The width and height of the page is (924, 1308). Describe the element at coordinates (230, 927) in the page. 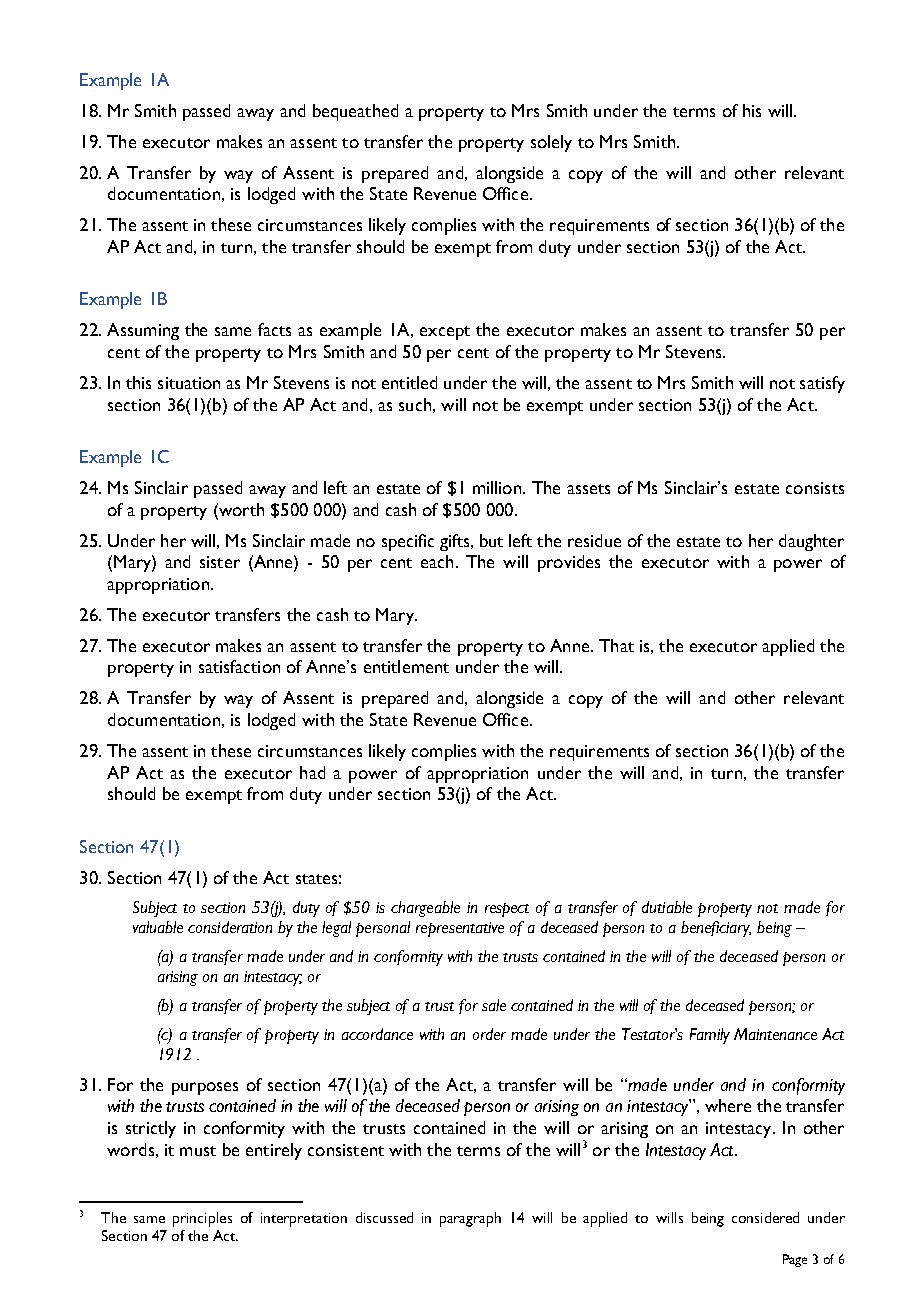

I see `consideration` at that location.
